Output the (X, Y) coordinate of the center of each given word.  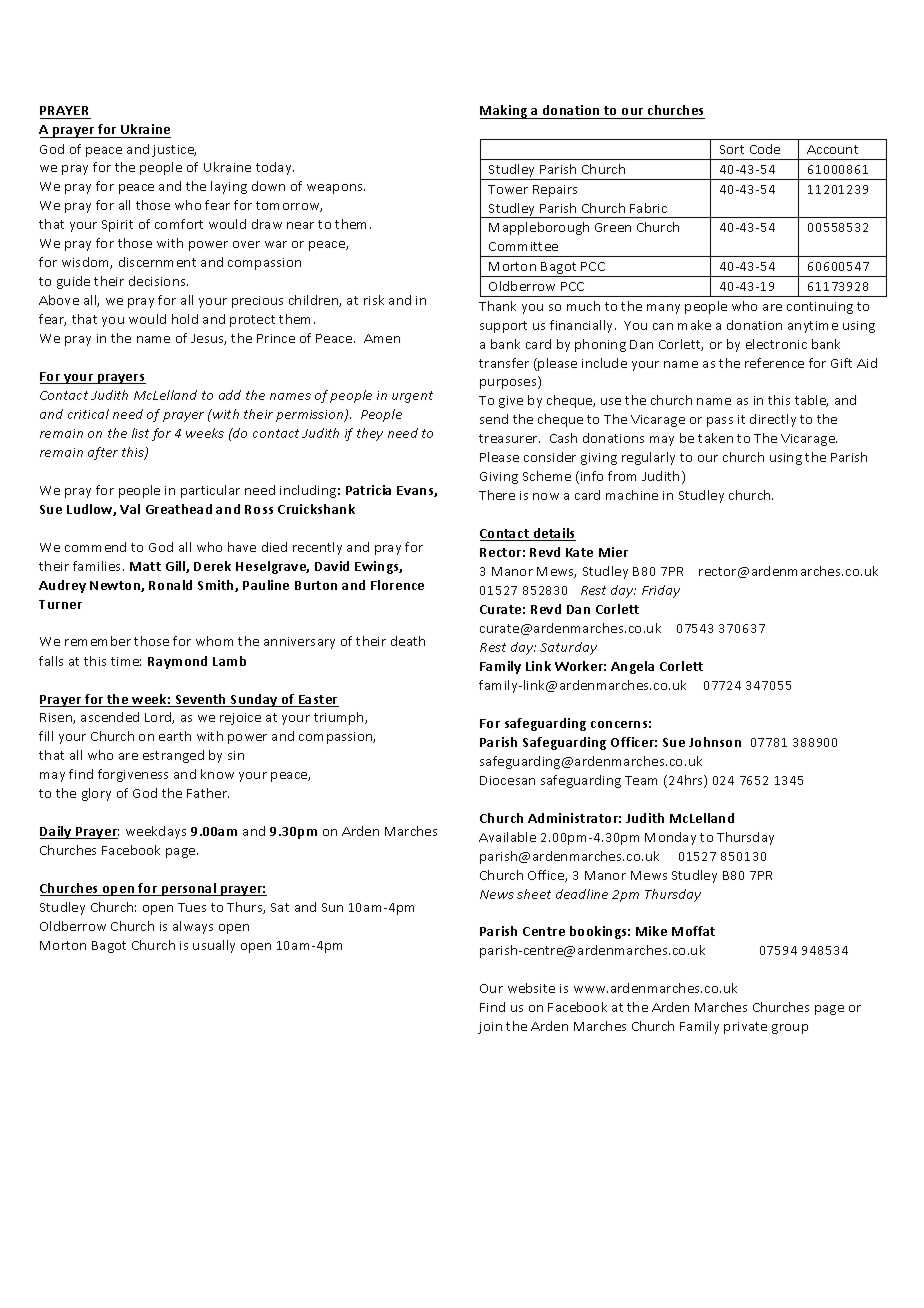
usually (214, 946)
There (497, 495)
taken (715, 438)
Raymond (177, 662)
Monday (670, 838)
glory (96, 794)
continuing (820, 308)
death (408, 641)
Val (130, 509)
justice (174, 151)
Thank (497, 306)
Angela (632, 667)
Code (765, 149)
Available (507, 837)
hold (185, 319)
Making (505, 112)
